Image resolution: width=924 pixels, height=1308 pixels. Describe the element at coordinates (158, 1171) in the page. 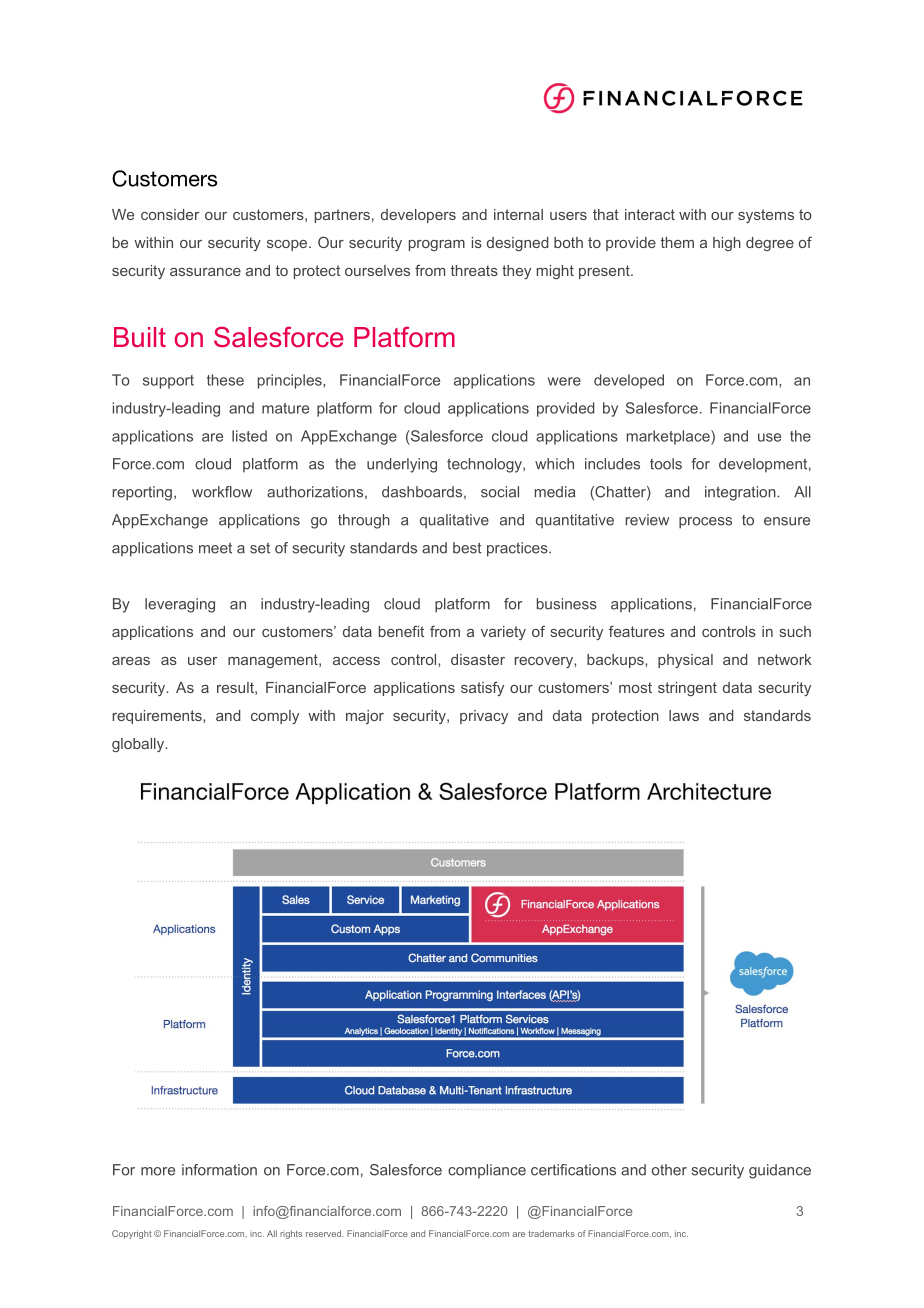

I see `more` at that location.
